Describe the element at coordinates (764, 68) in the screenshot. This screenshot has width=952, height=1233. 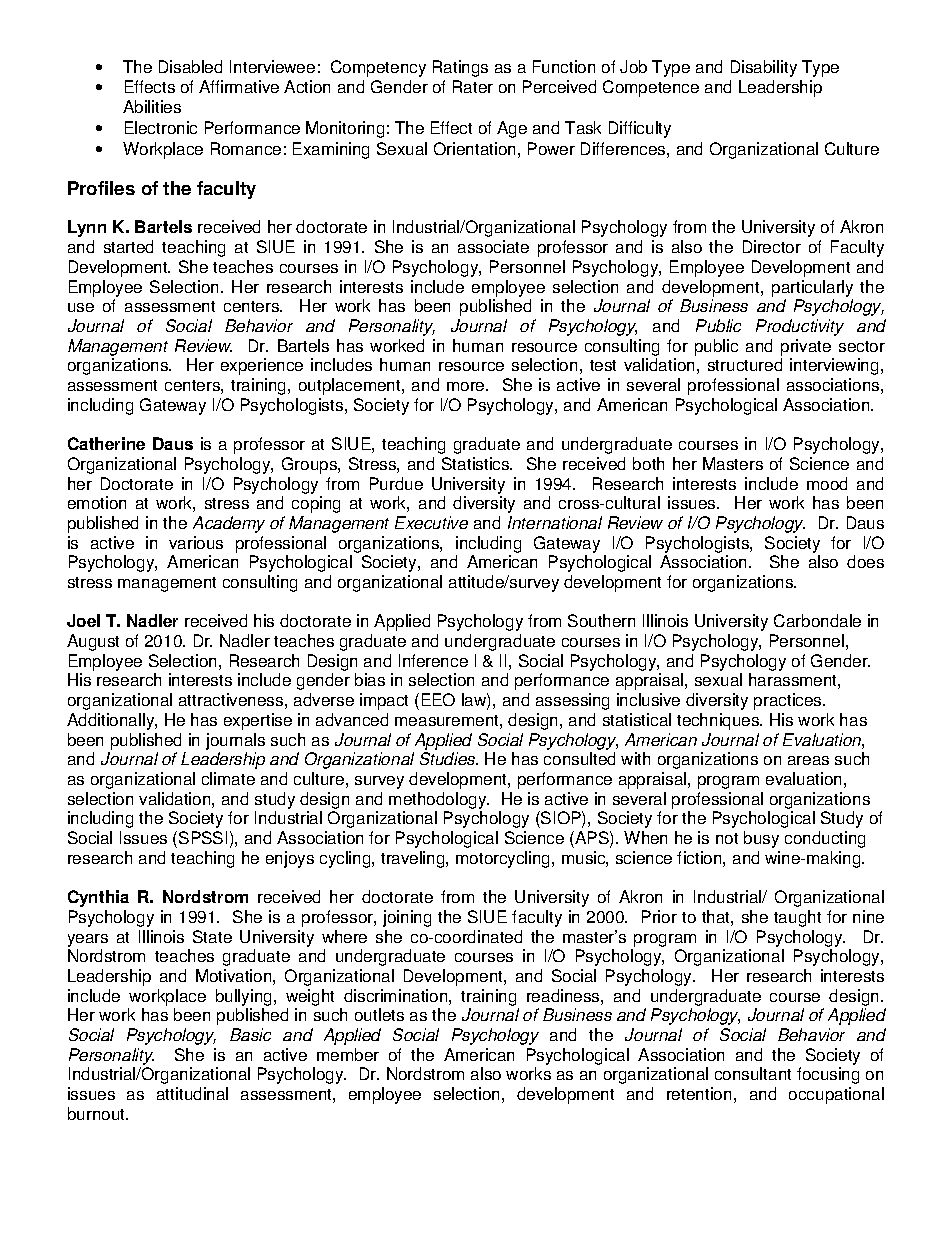
I see `Disability` at that location.
